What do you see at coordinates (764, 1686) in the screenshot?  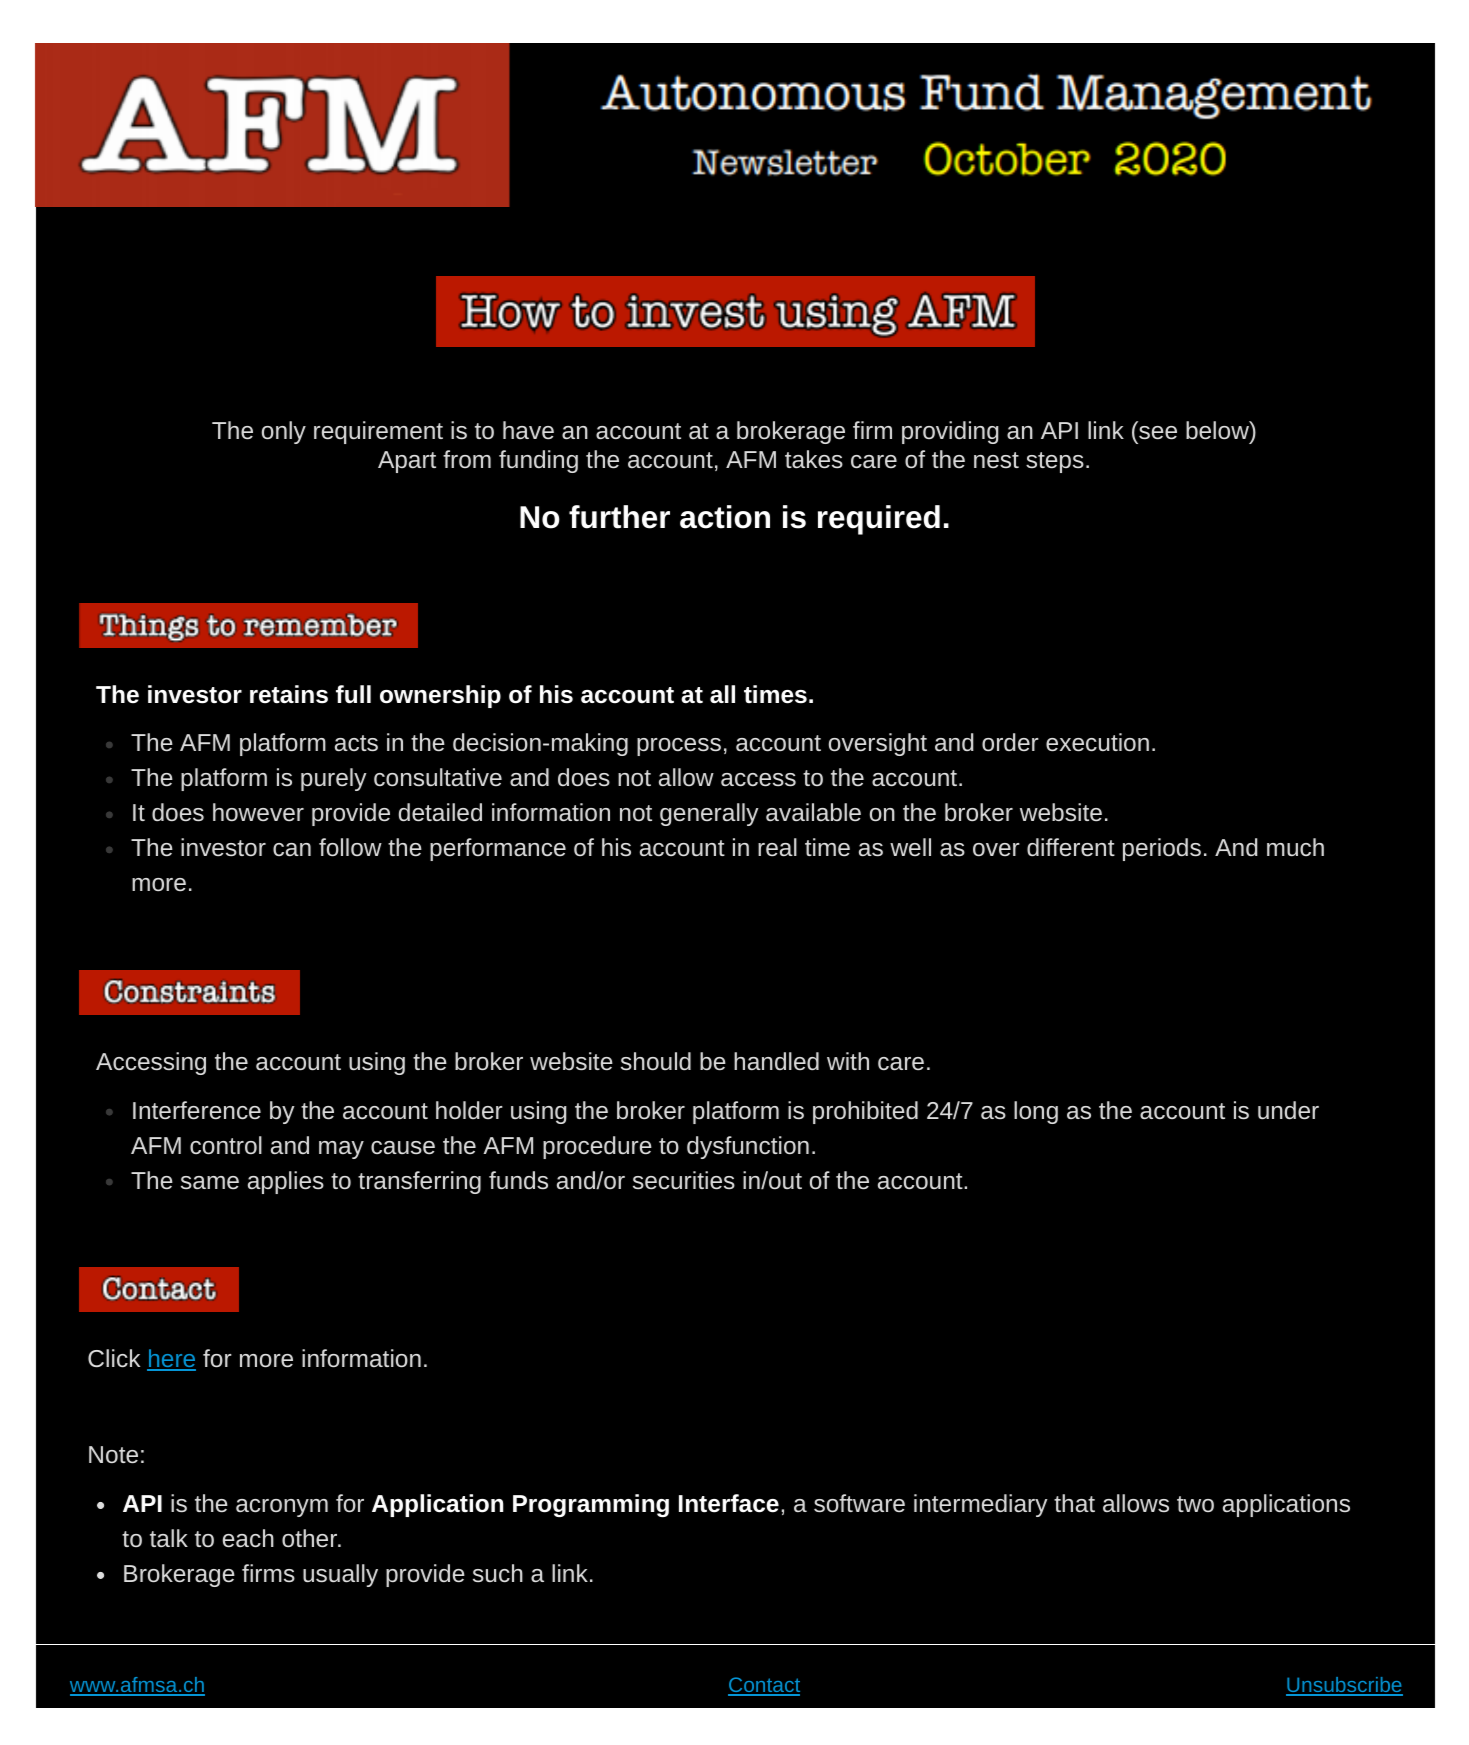 I see `Contact` at bounding box center [764, 1686].
